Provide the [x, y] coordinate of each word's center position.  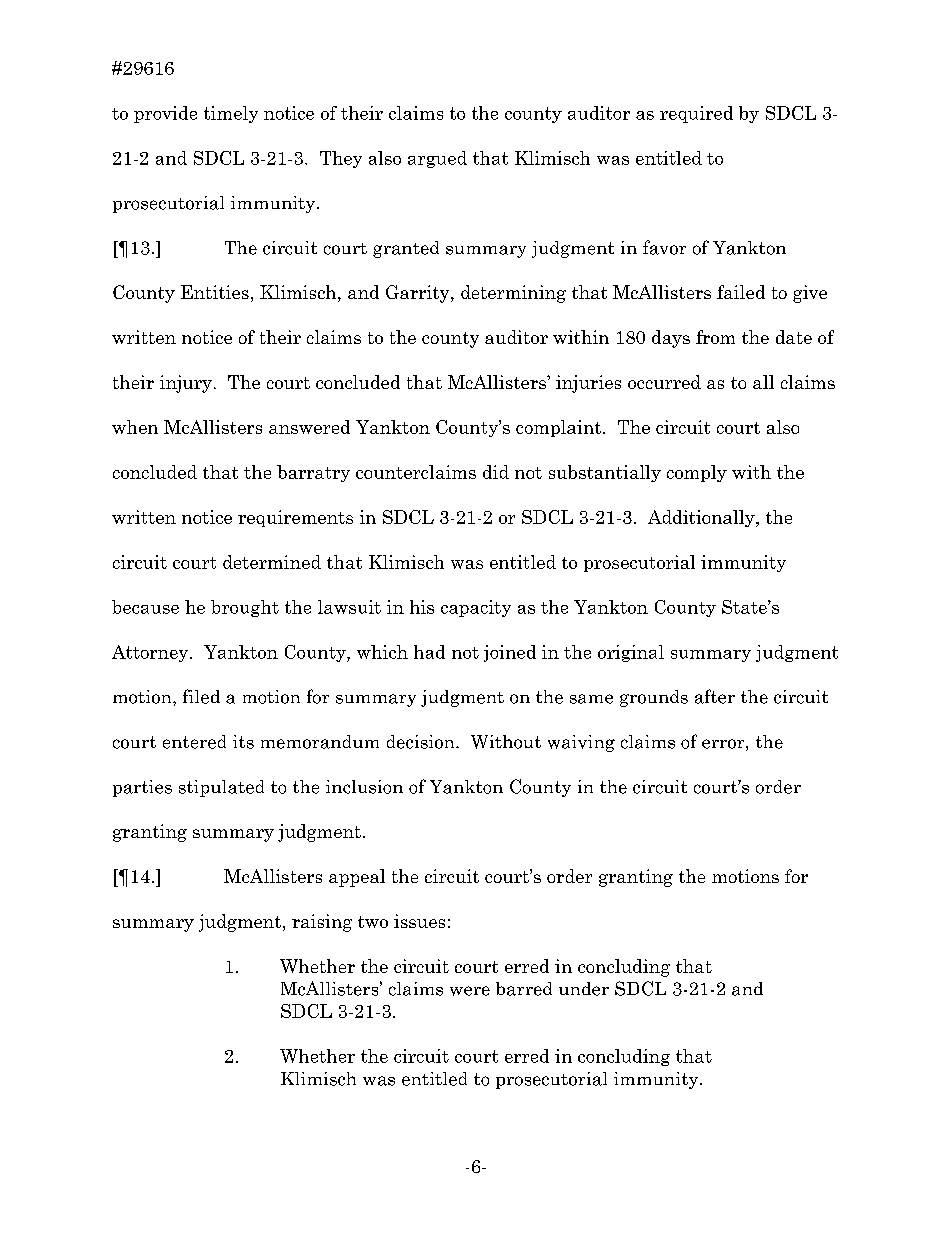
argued [437, 159]
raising [322, 923]
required [696, 114]
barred [524, 989]
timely [231, 114]
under [584, 989]
